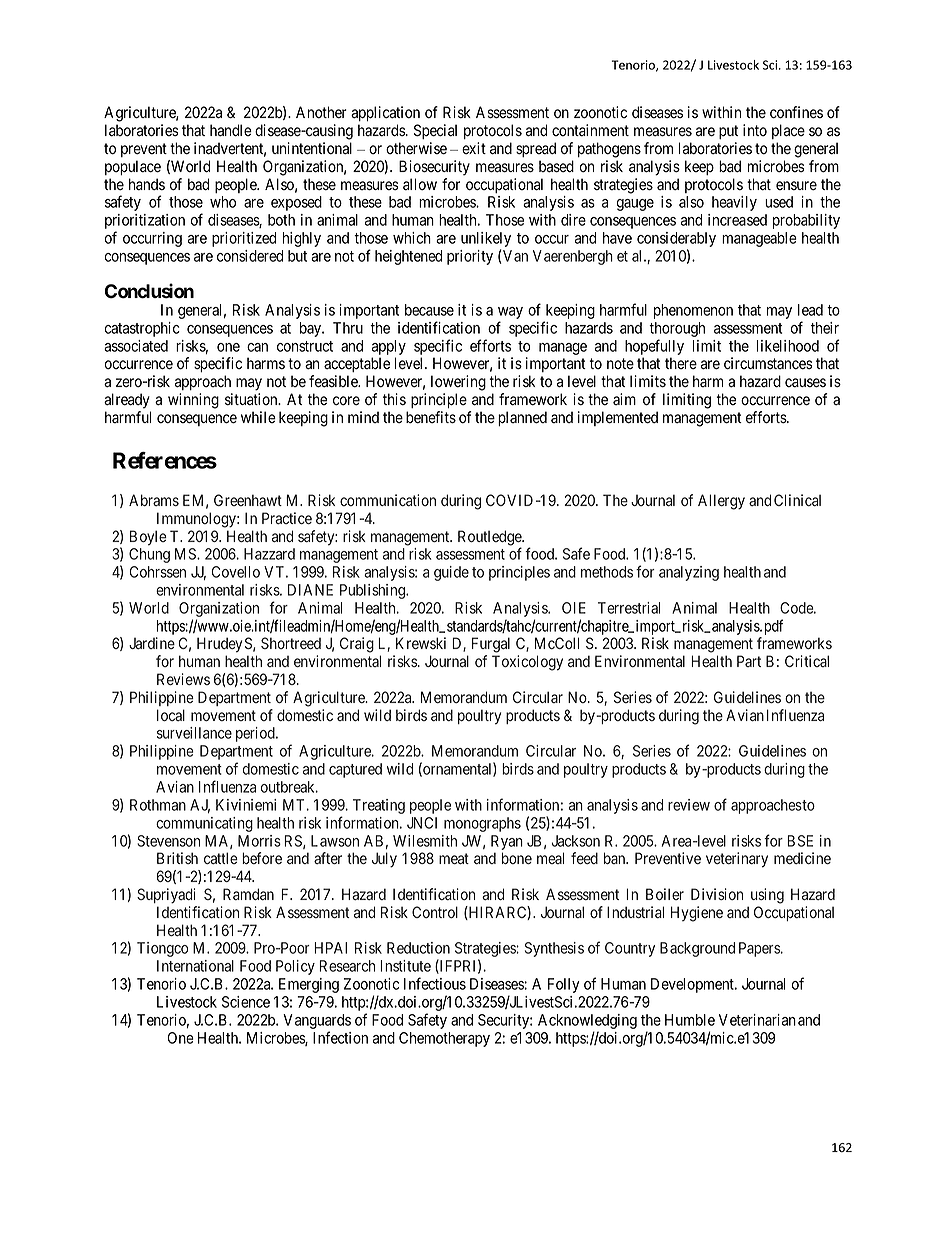 This screenshot has height=1233, width=952. I want to click on handle, so click(231, 130).
